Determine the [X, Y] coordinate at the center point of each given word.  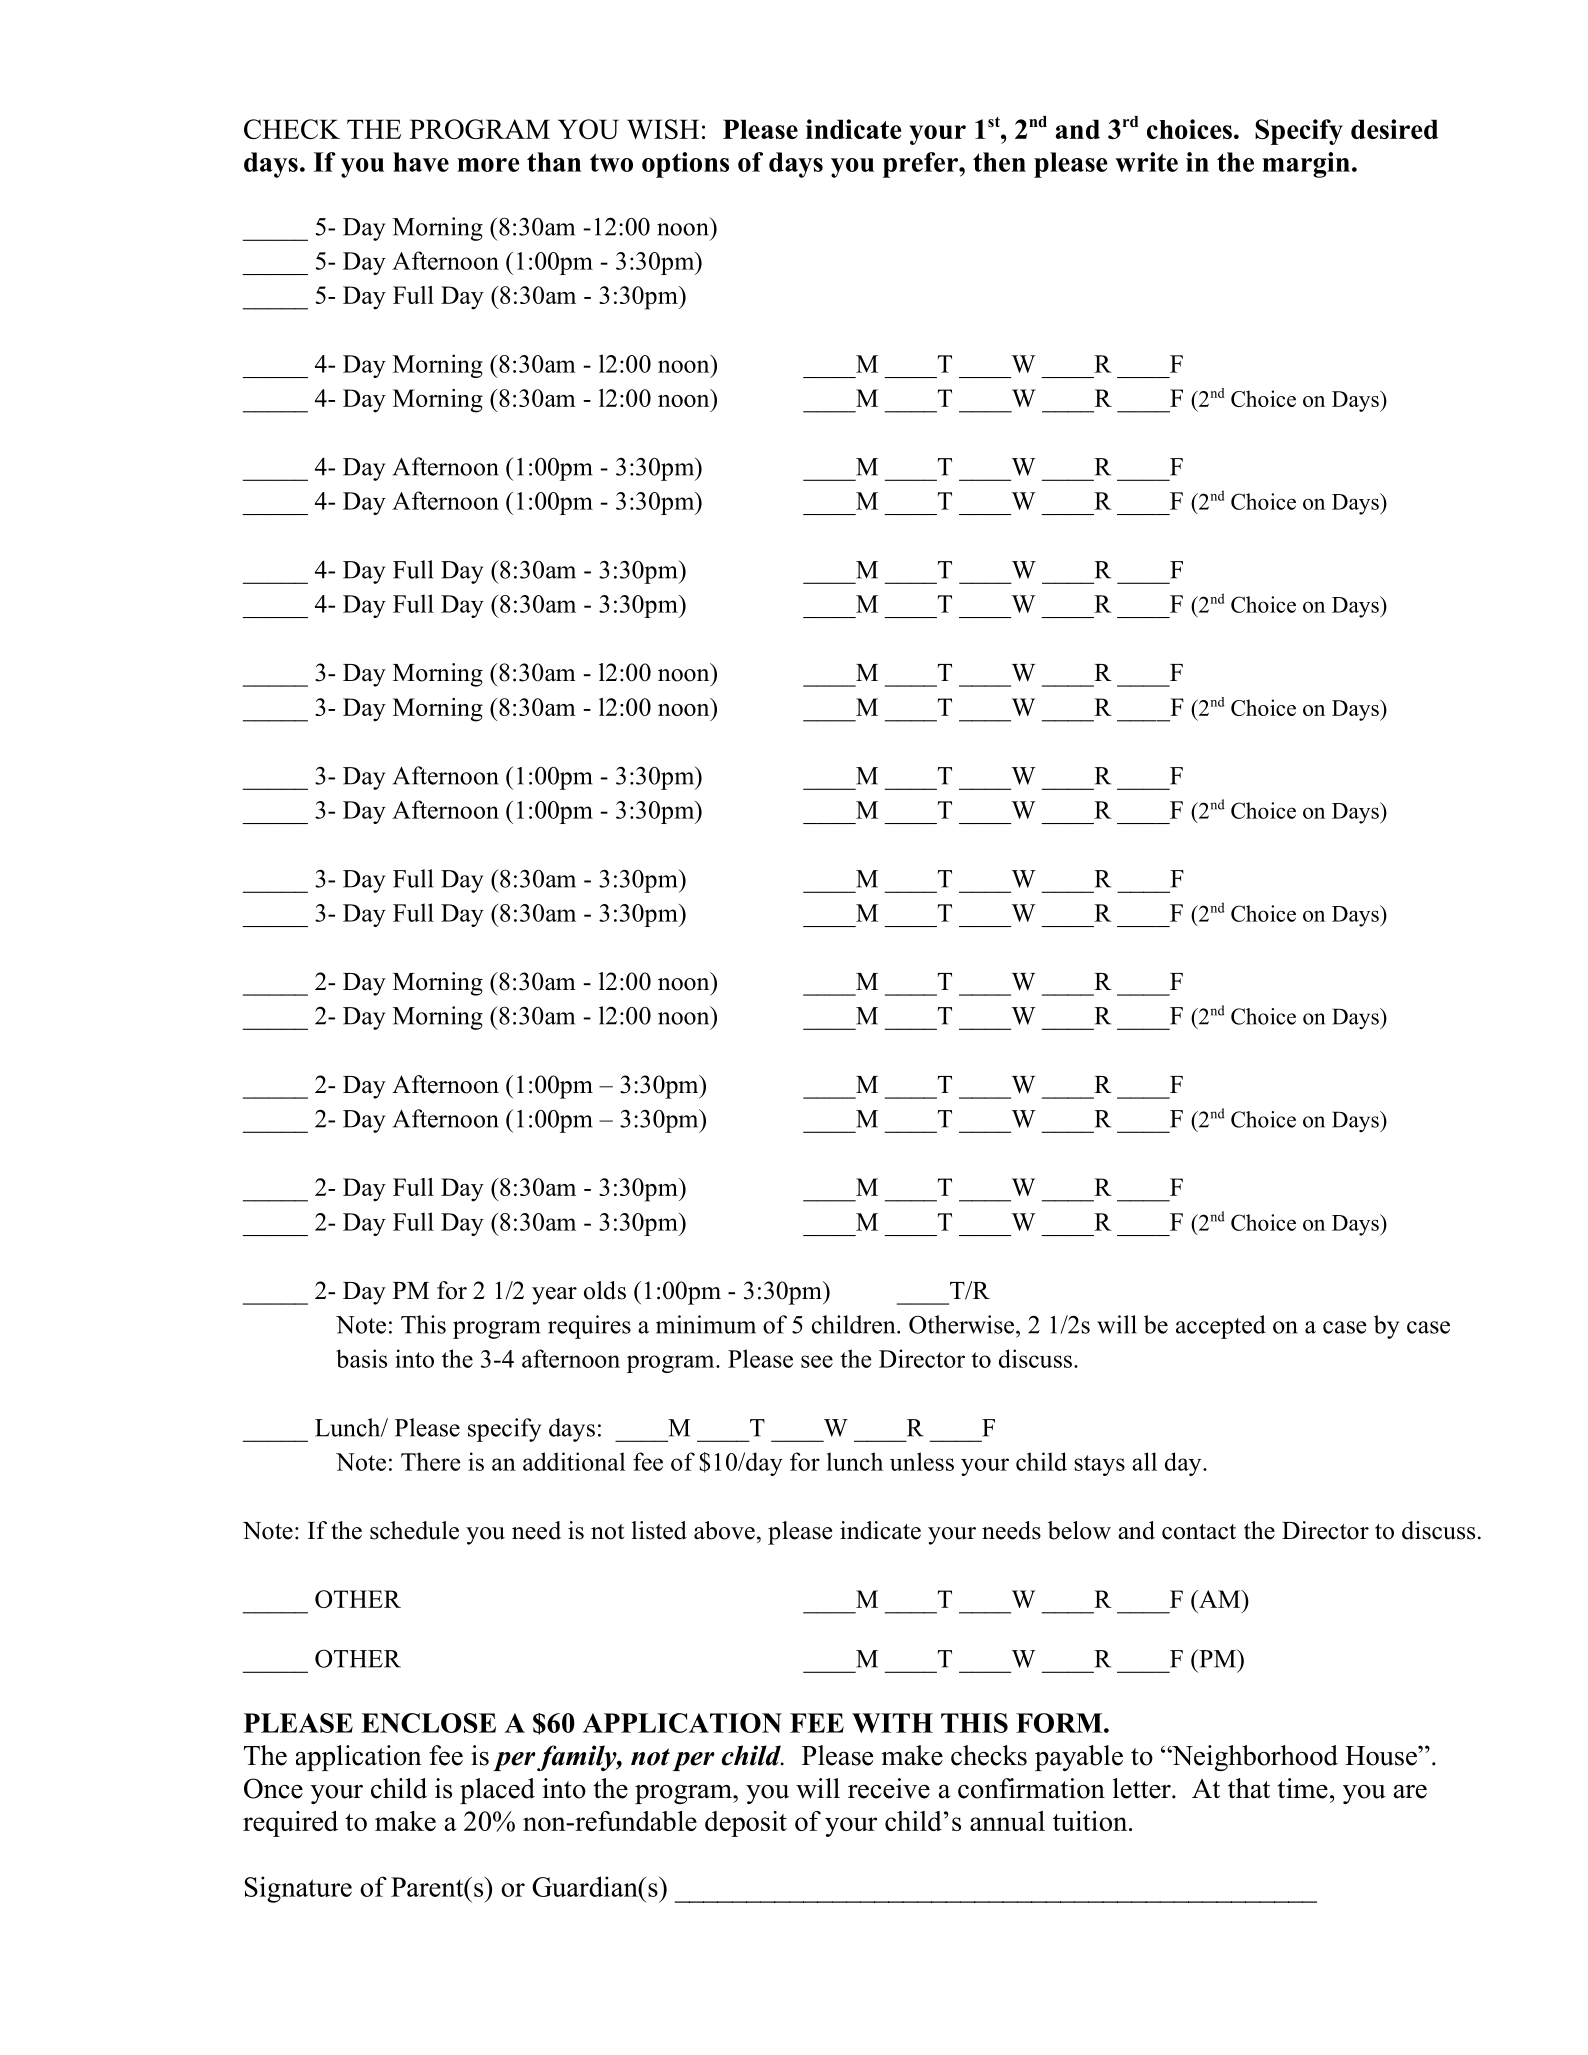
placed [497, 1791]
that [1249, 1788]
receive [889, 1788]
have [421, 162]
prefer [921, 165]
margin [1306, 165]
